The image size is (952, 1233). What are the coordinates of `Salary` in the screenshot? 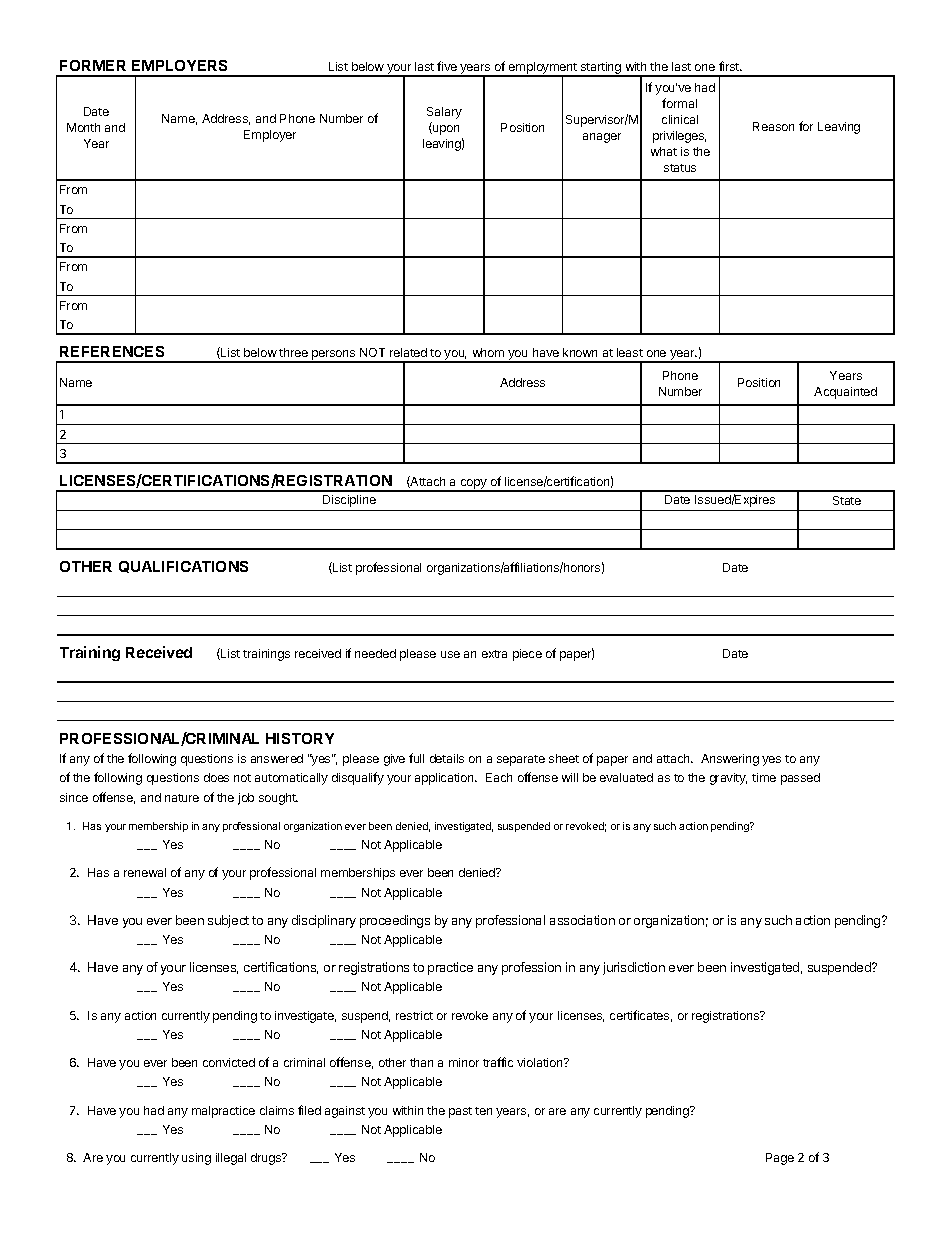 It's located at (444, 113).
